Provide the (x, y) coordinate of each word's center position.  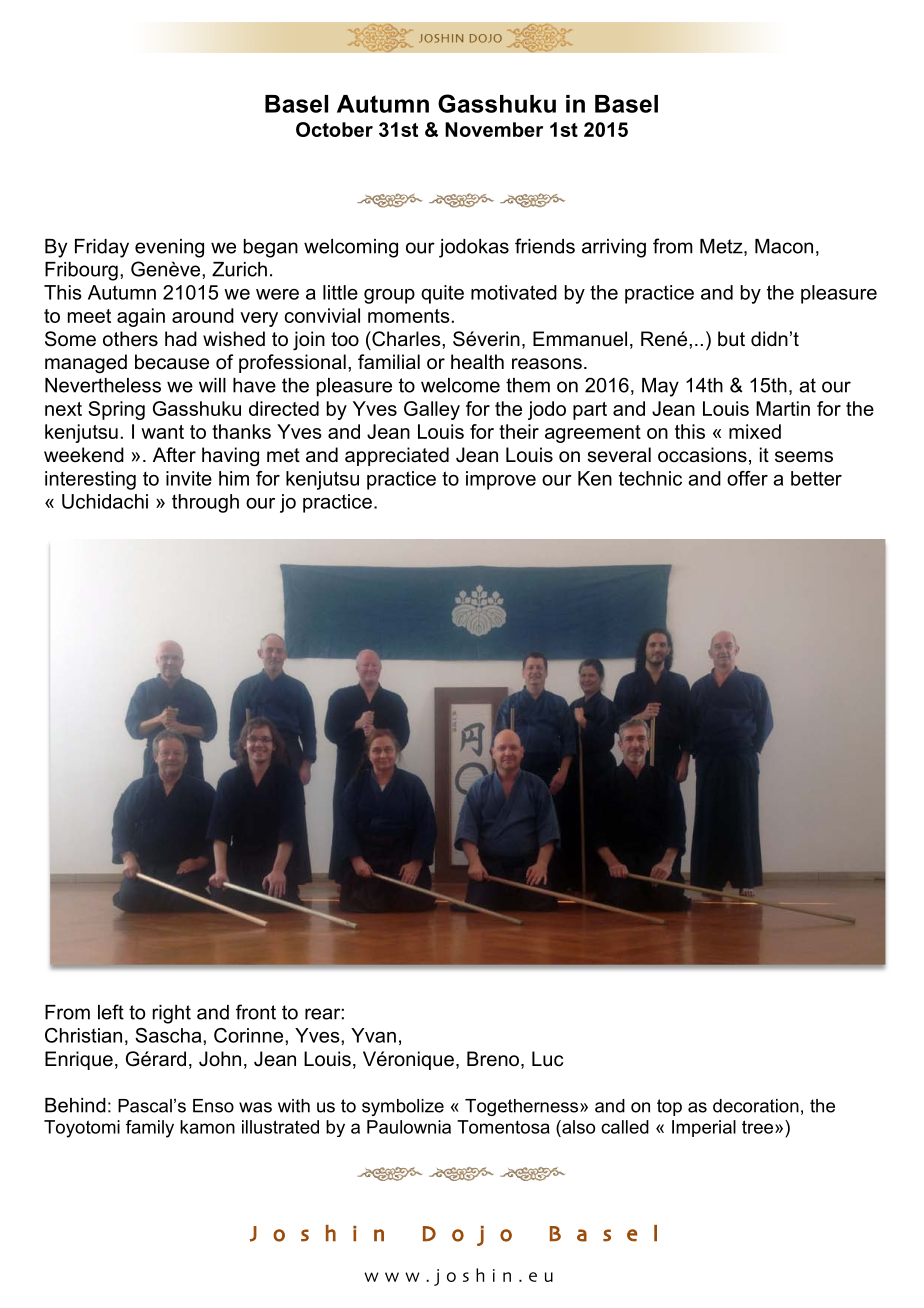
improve (501, 480)
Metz (722, 247)
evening (169, 248)
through (205, 503)
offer (747, 478)
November (494, 129)
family (150, 1129)
